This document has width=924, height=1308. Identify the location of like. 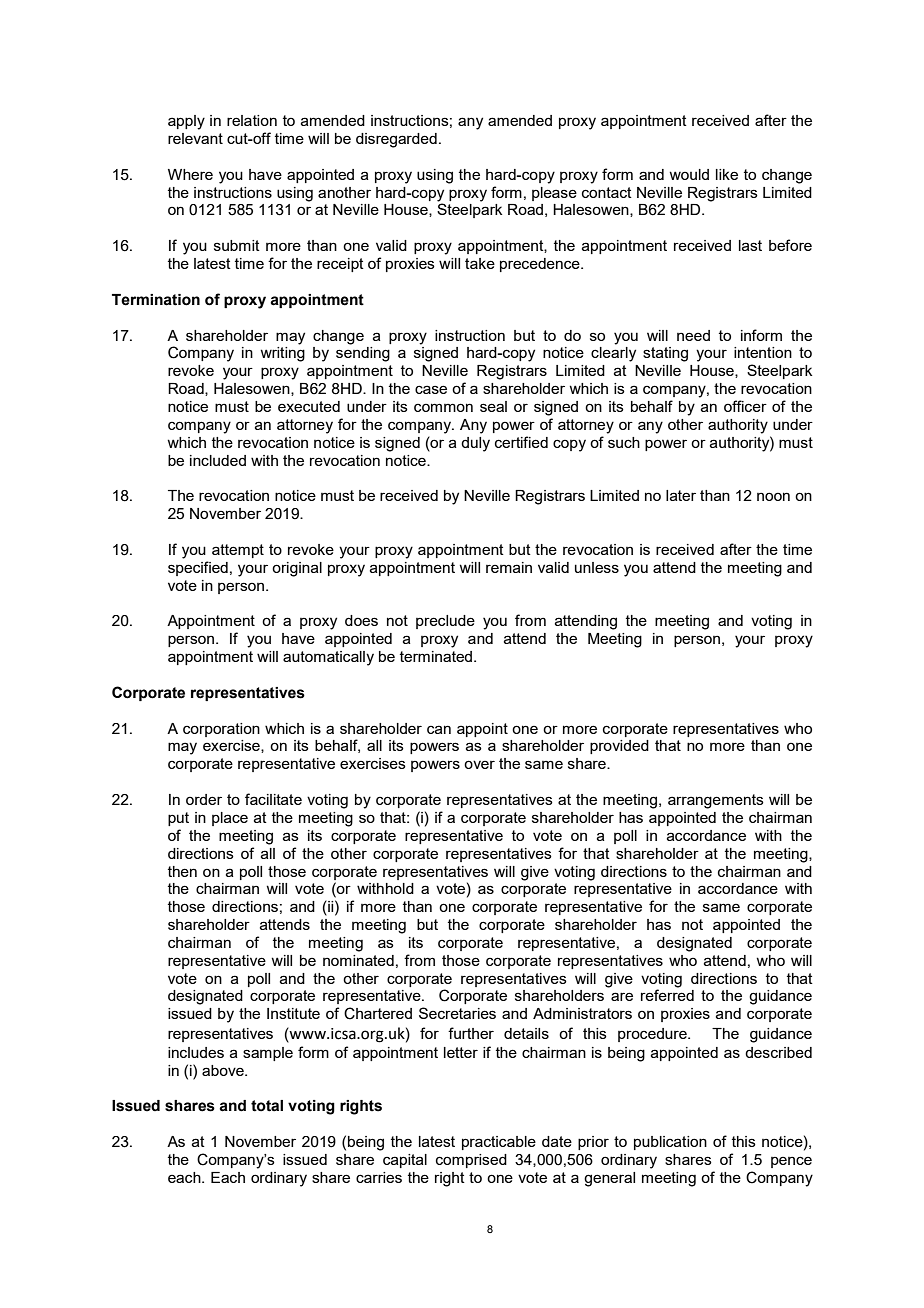
(727, 174).
